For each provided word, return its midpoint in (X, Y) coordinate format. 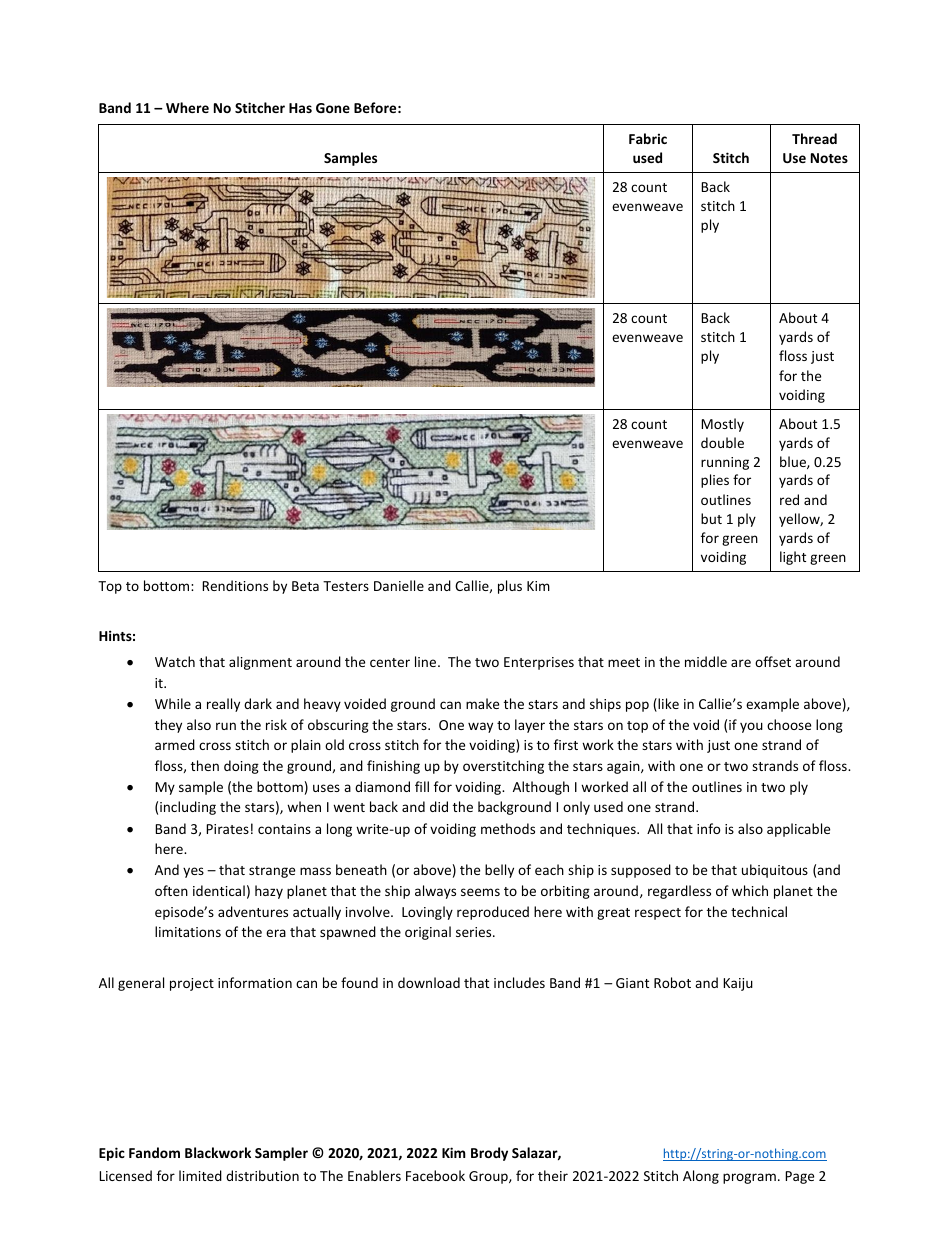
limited (200, 1175)
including (188, 808)
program (749, 1178)
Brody (489, 1154)
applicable (798, 830)
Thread (814, 138)
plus (510, 587)
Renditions (235, 585)
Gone (333, 108)
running (725, 463)
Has (300, 108)
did (439, 806)
